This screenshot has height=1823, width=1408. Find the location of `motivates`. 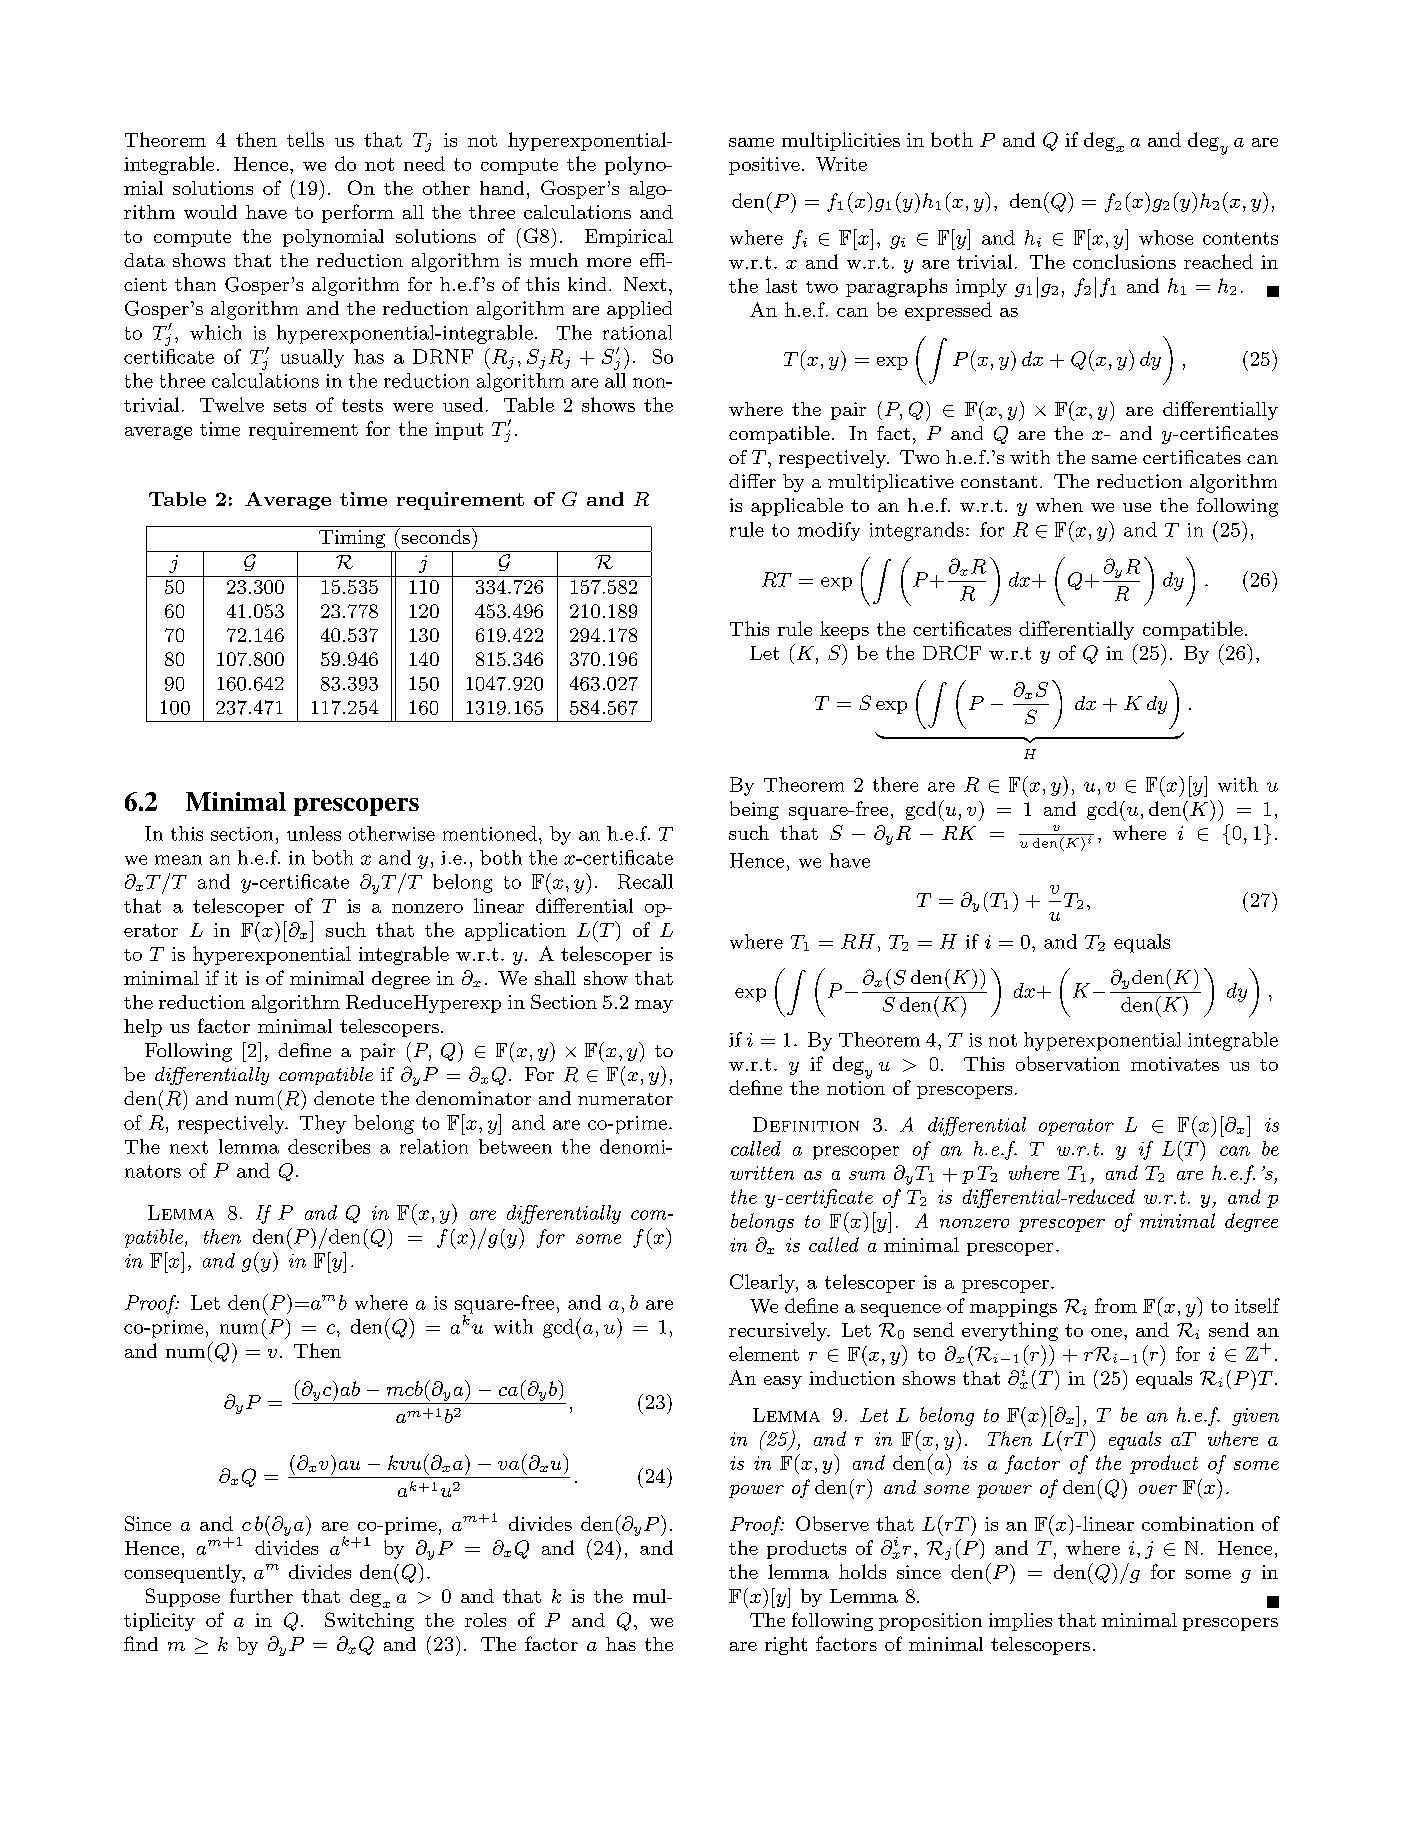

motivates is located at coordinates (1175, 1064).
